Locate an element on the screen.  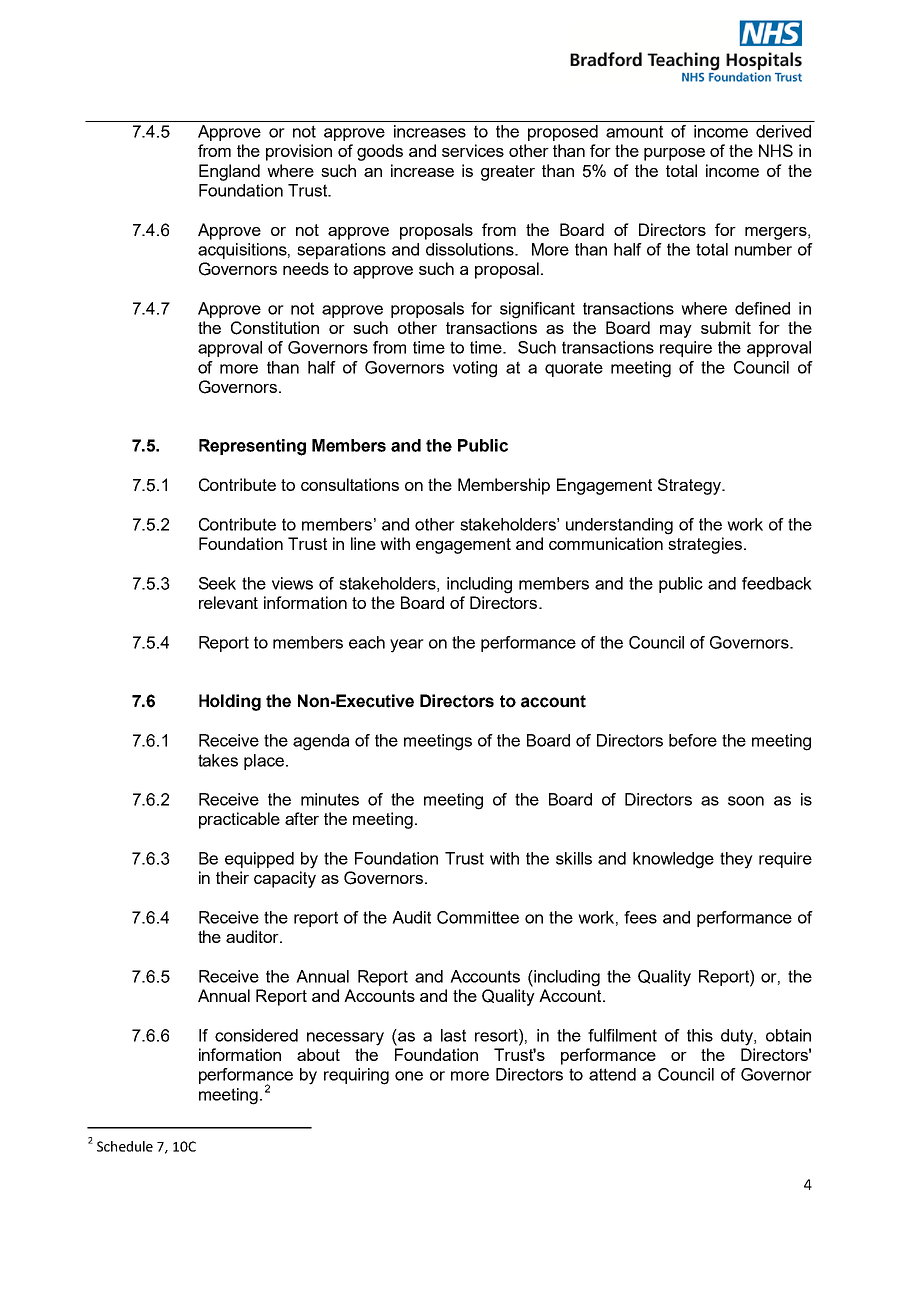
Representing is located at coordinates (252, 447).
